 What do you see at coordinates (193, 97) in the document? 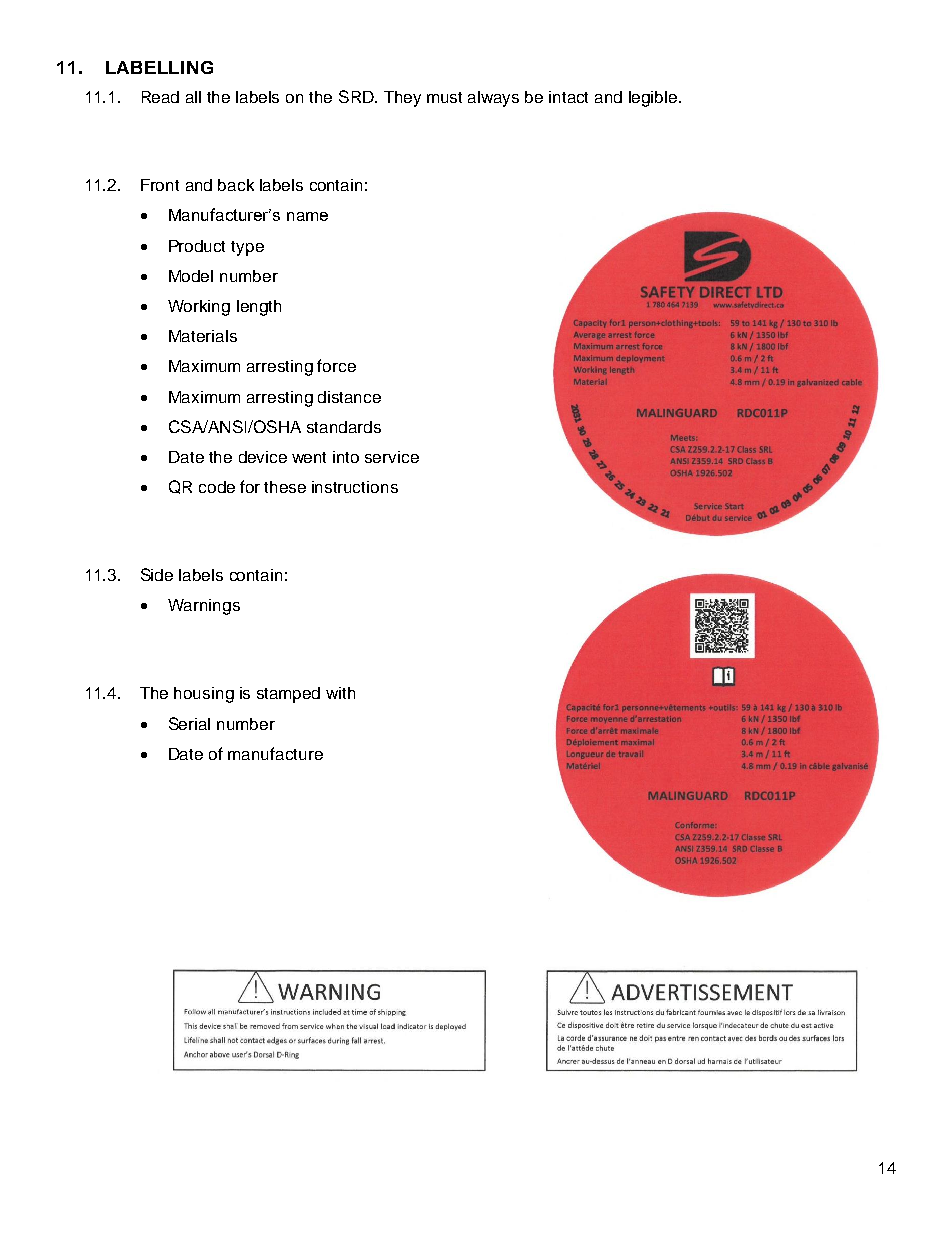
I see `all` at bounding box center [193, 97].
